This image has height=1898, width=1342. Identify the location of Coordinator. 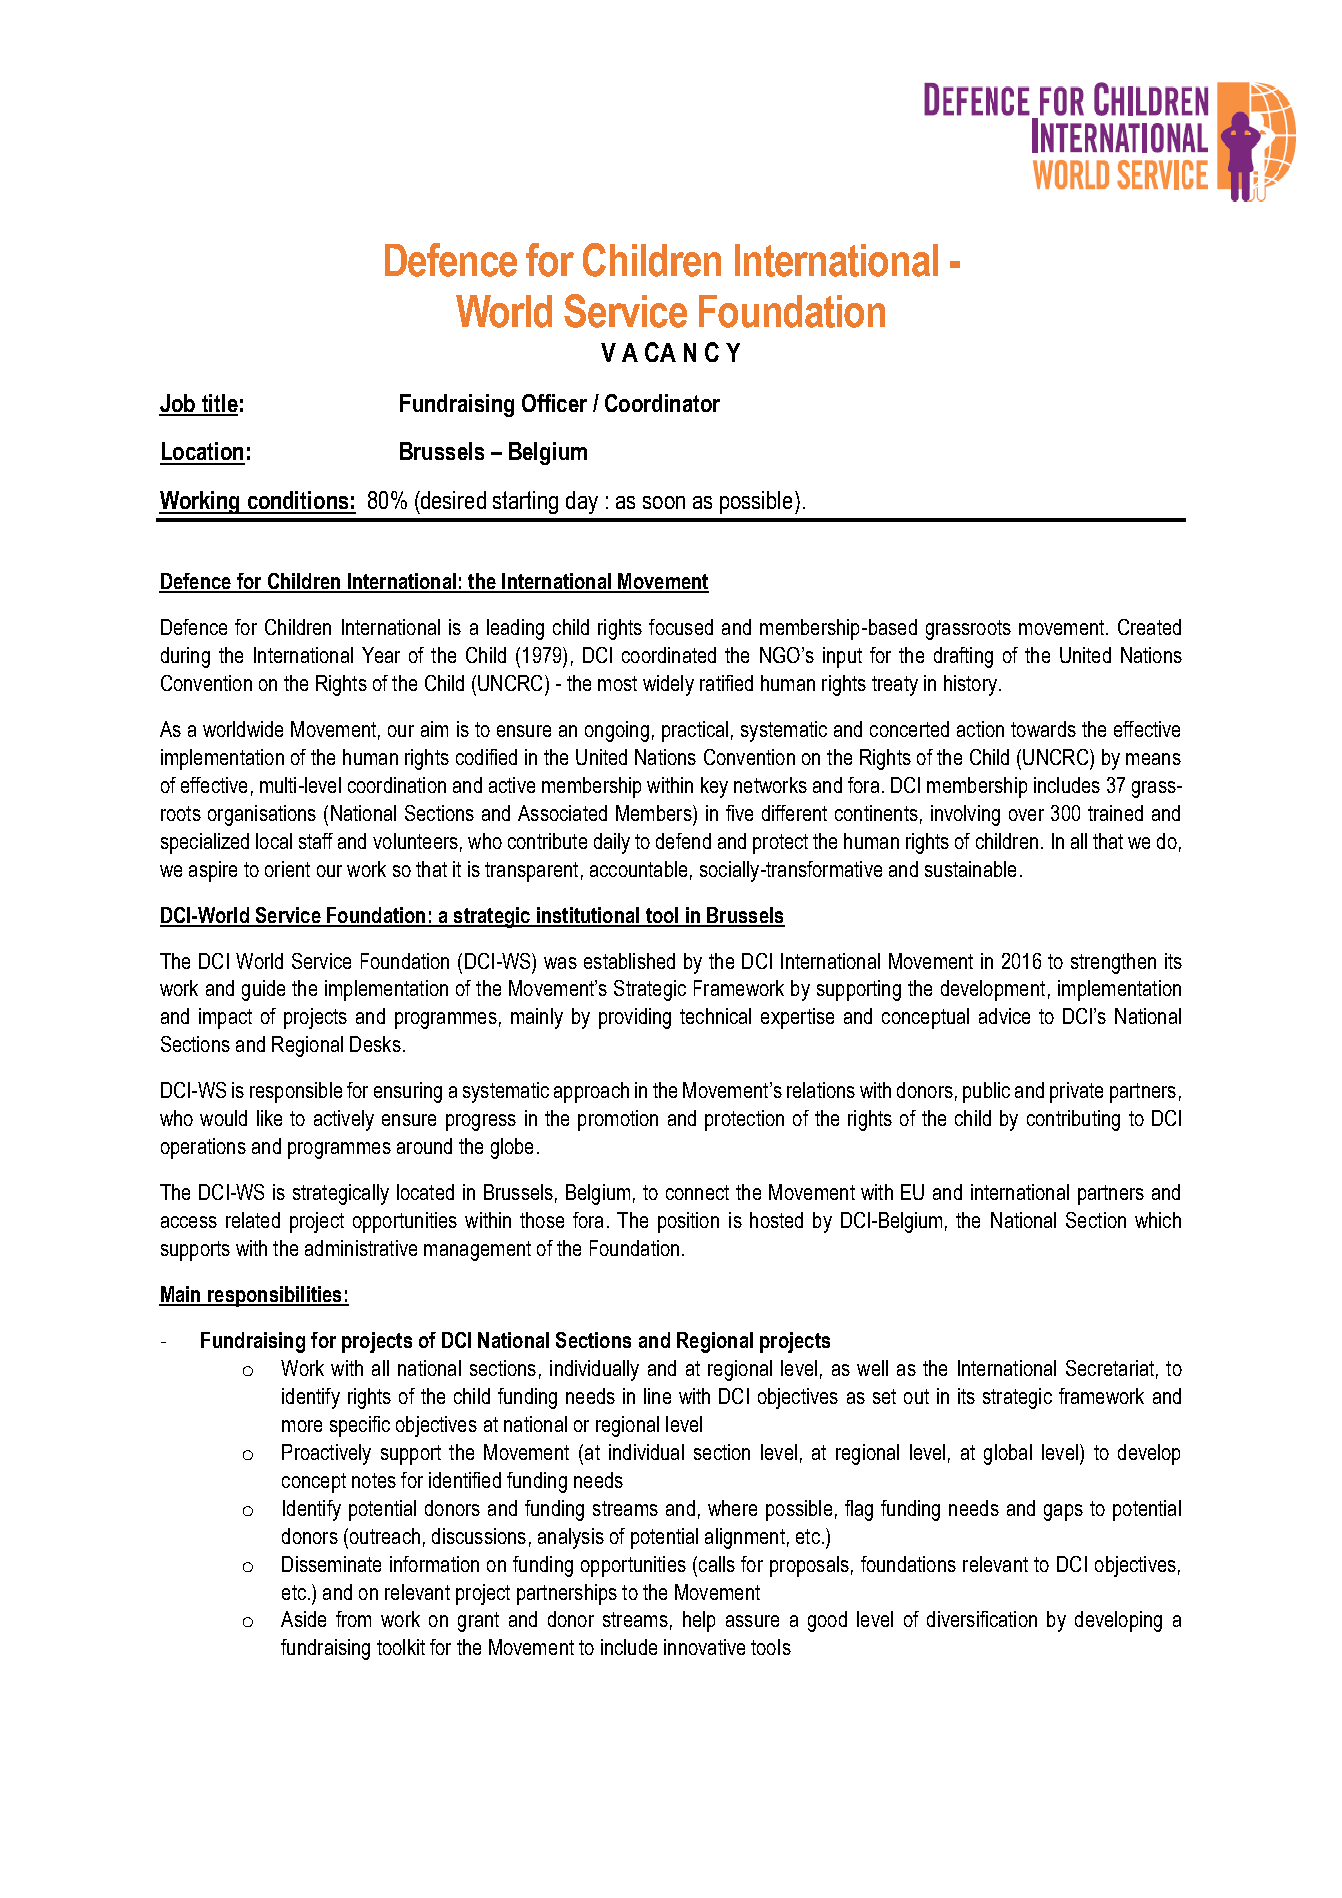
(662, 403).
